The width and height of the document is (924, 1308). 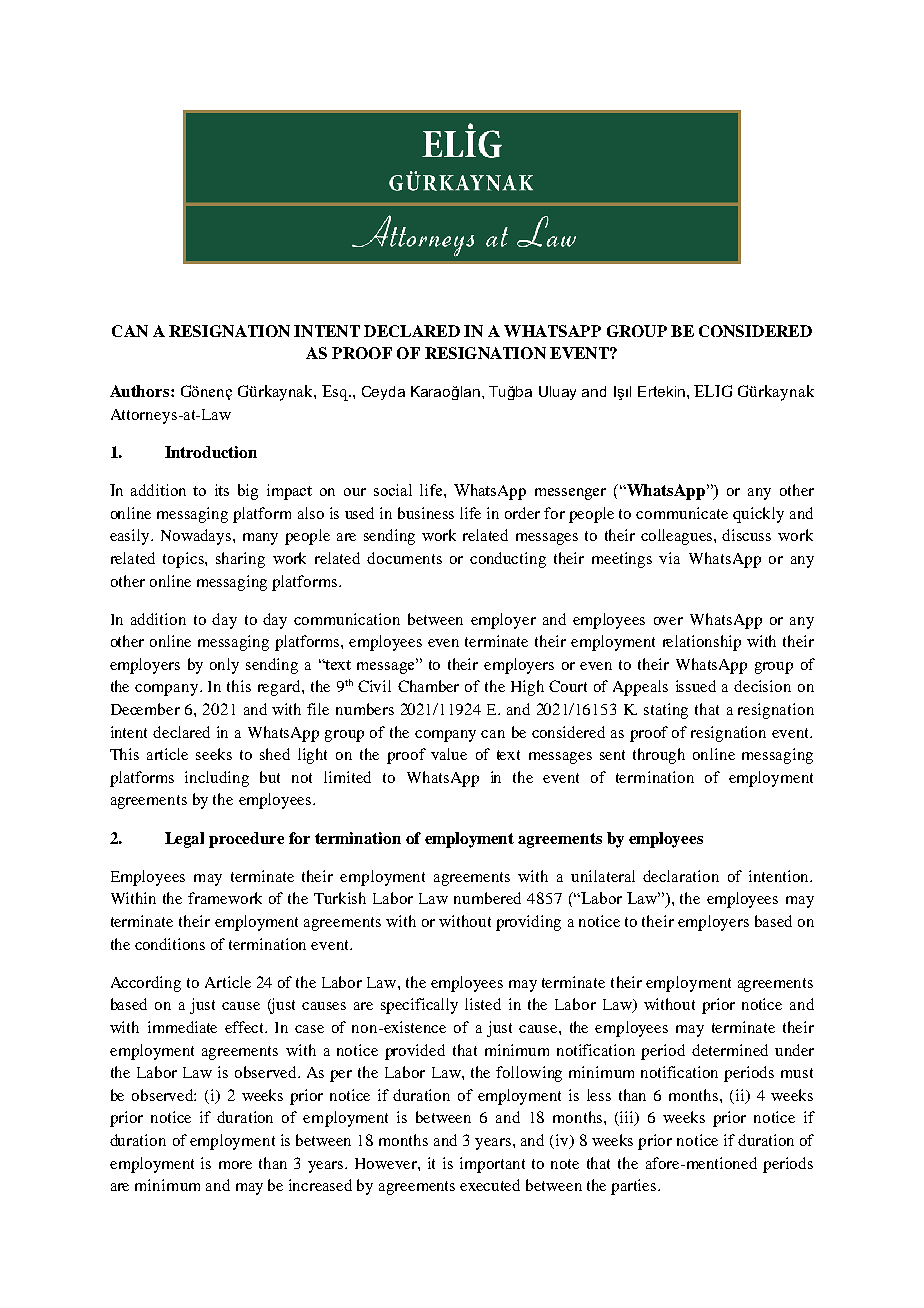 I want to click on via, so click(x=669, y=558).
